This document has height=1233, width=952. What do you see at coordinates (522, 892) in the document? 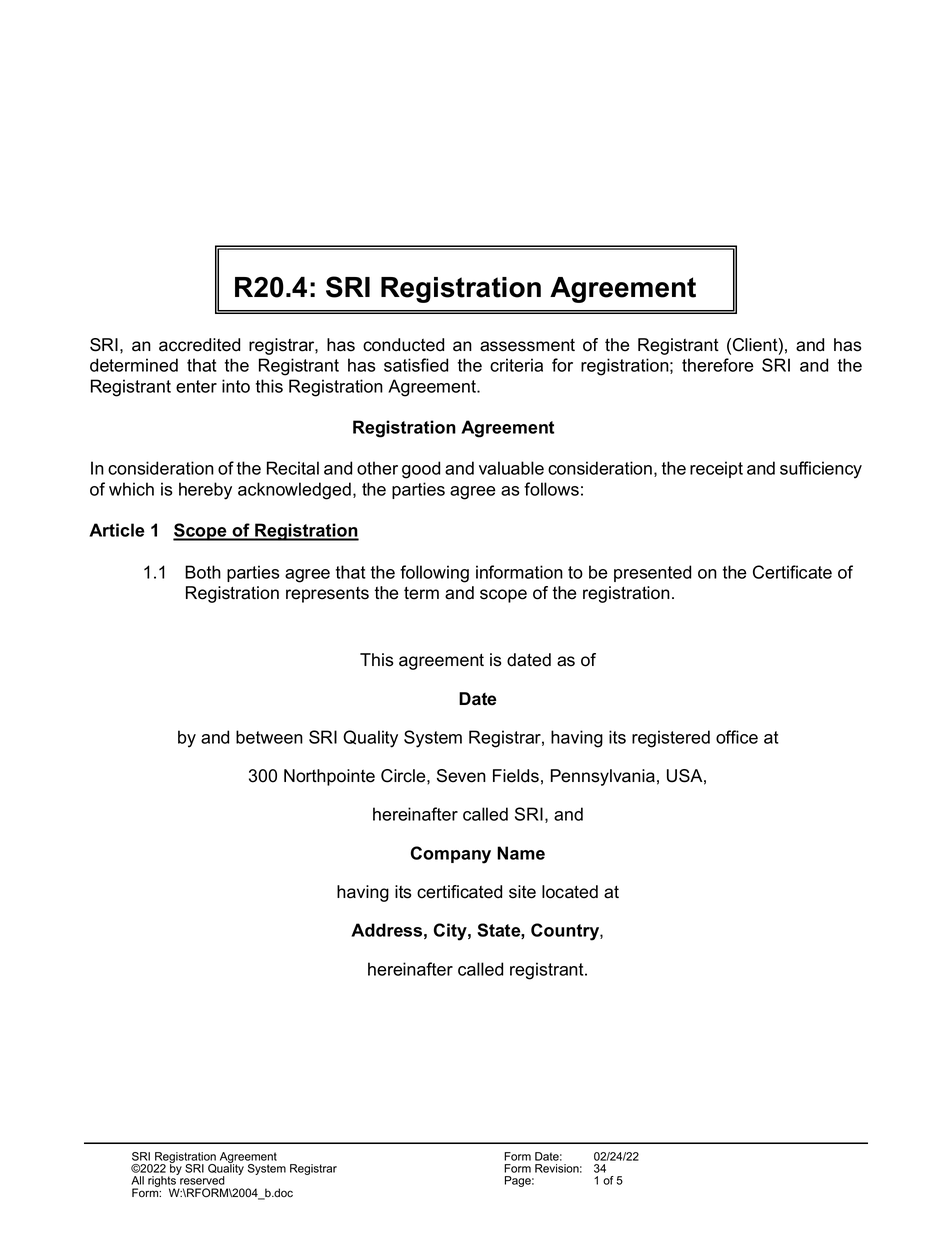
I see `site` at bounding box center [522, 892].
